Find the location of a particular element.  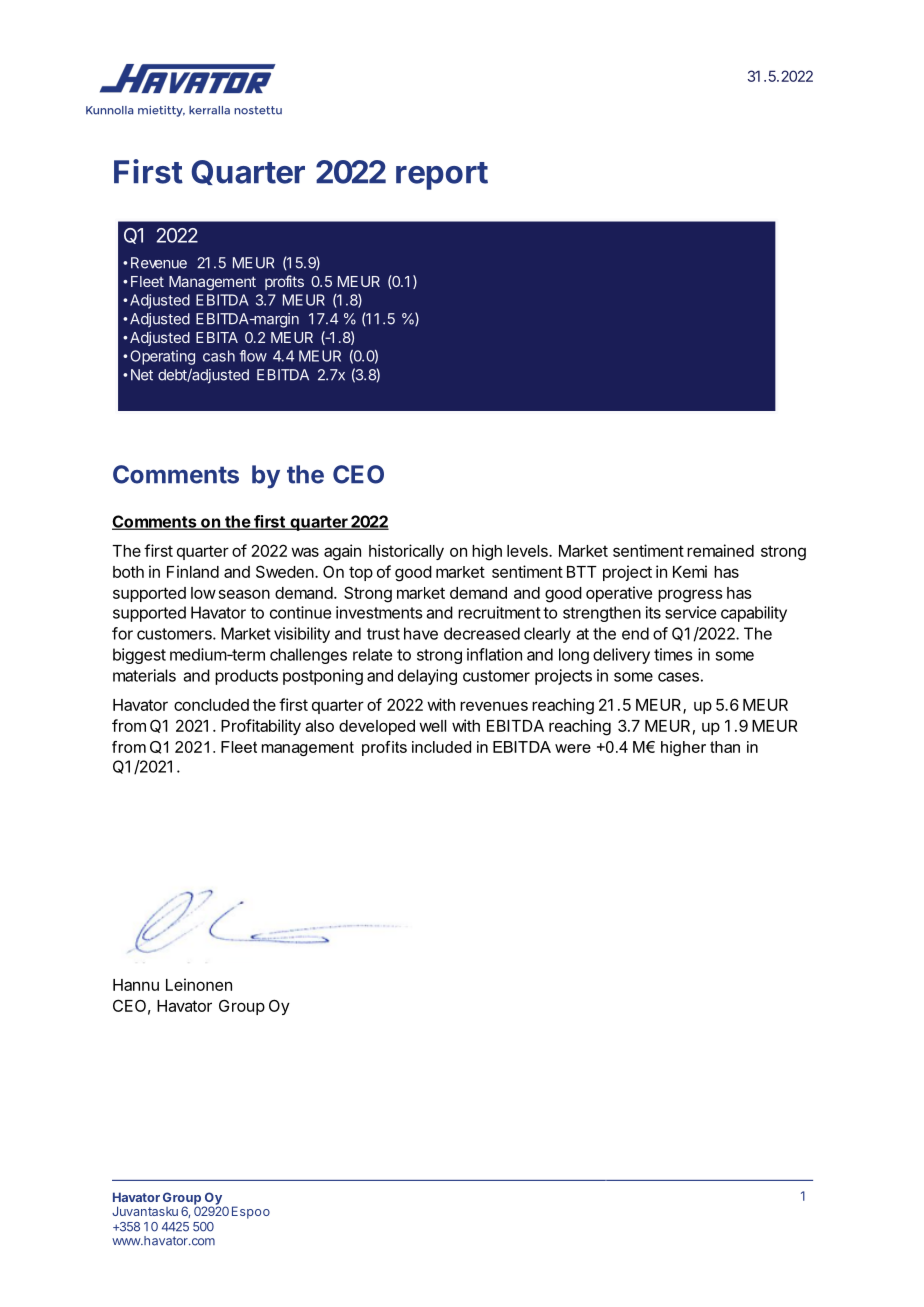

remained is located at coordinates (720, 550).
